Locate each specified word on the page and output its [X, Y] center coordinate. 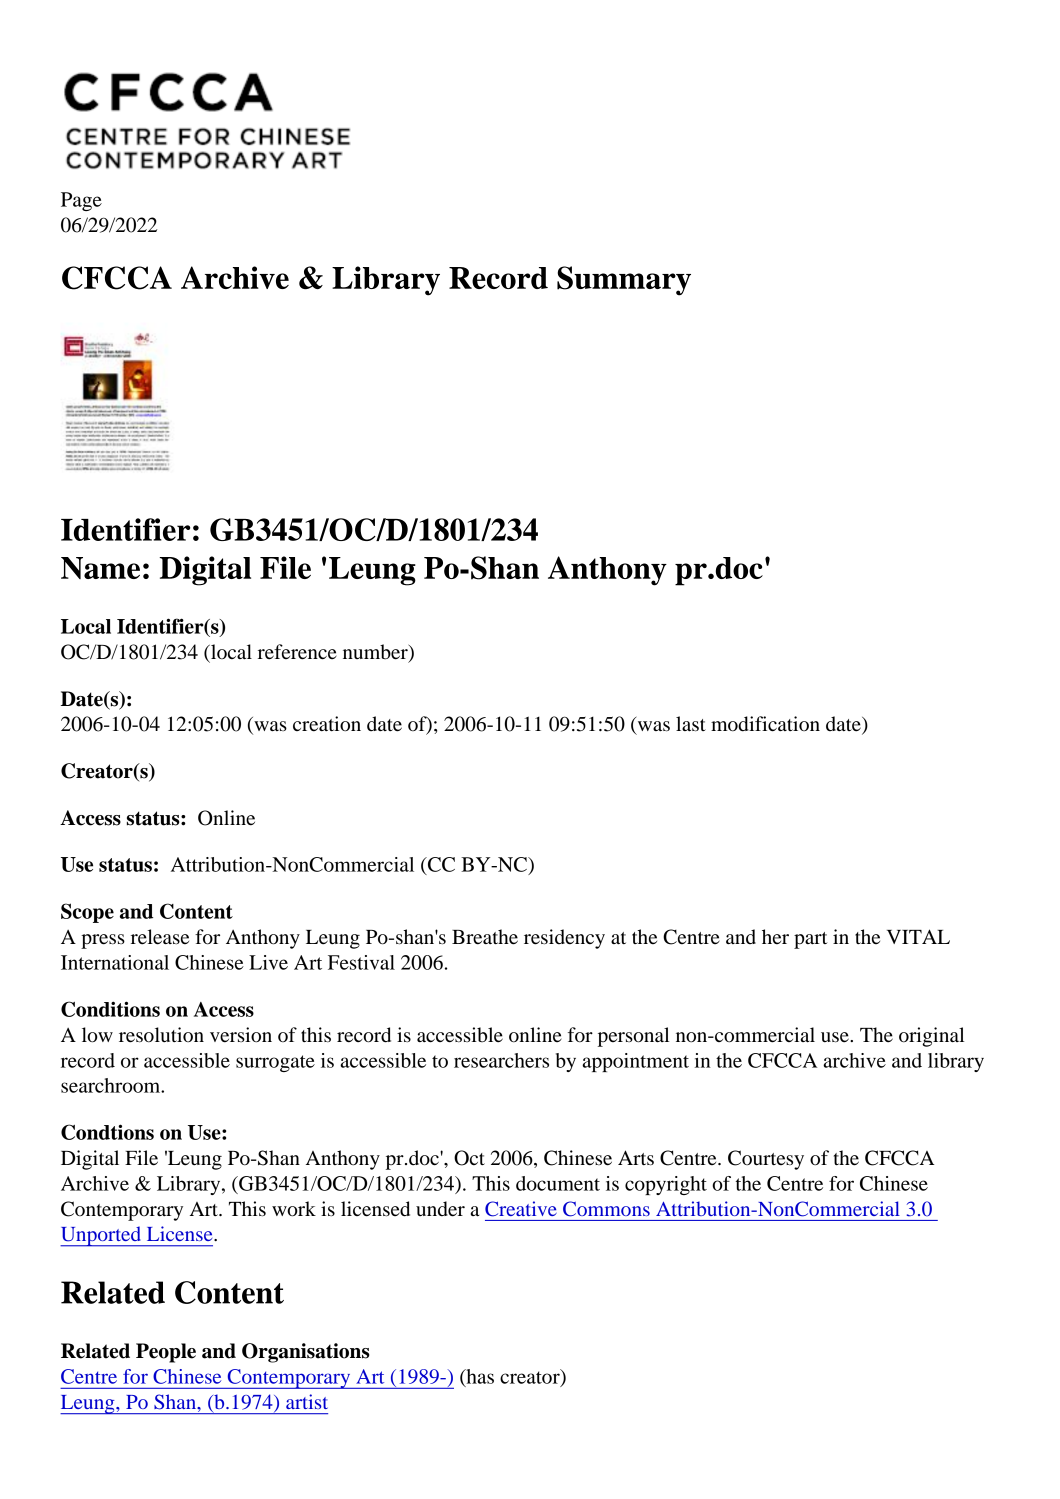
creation [327, 724]
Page [81, 201]
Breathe [485, 937]
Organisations [305, 1353]
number [376, 652]
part [810, 940]
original [931, 1037]
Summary [624, 281]
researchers [501, 1060]
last [691, 724]
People [166, 1353]
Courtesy [766, 1160]
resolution [161, 1035]
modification [765, 724]
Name [100, 568]
